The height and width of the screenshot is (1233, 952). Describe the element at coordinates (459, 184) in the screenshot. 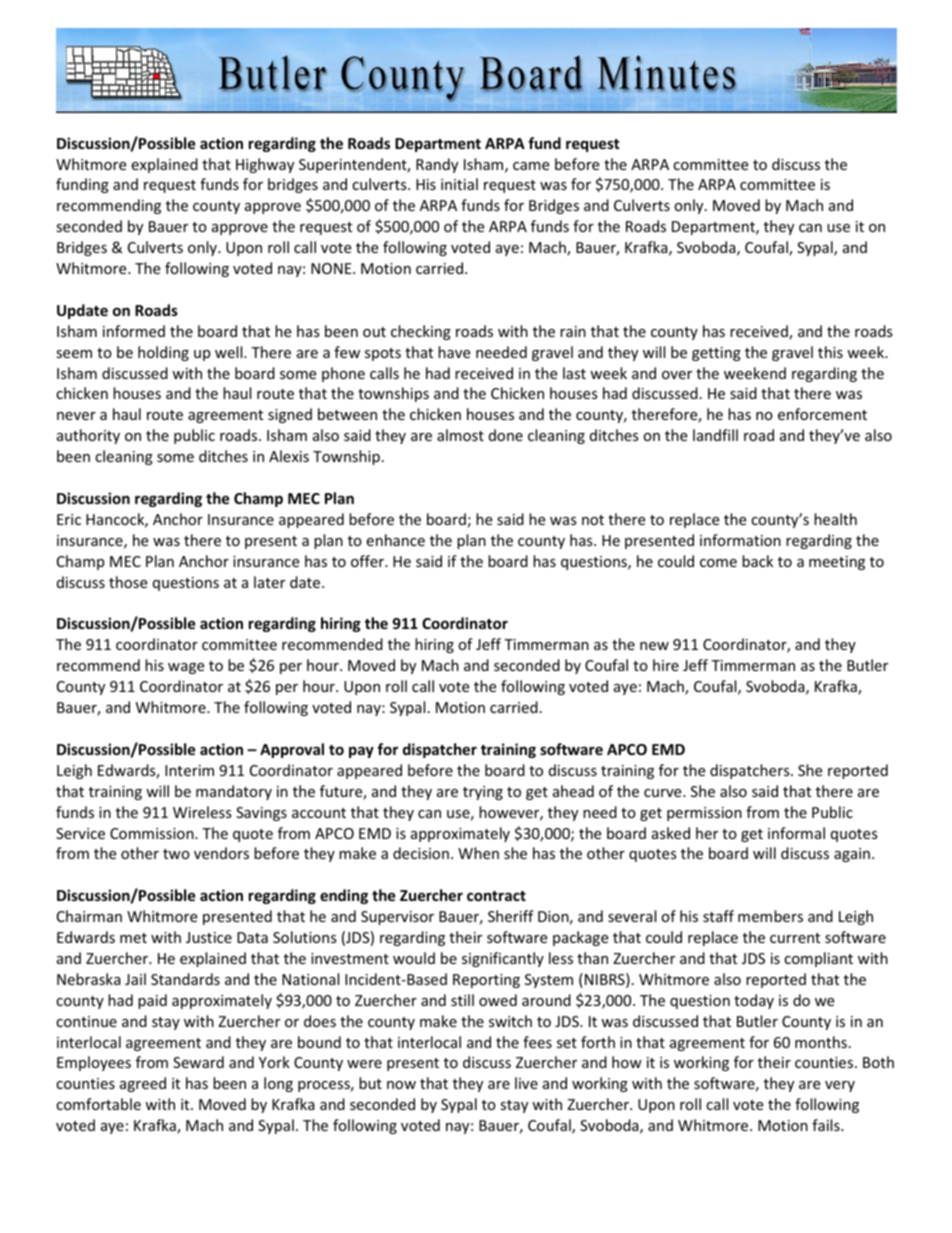

I see `initial` at that location.
